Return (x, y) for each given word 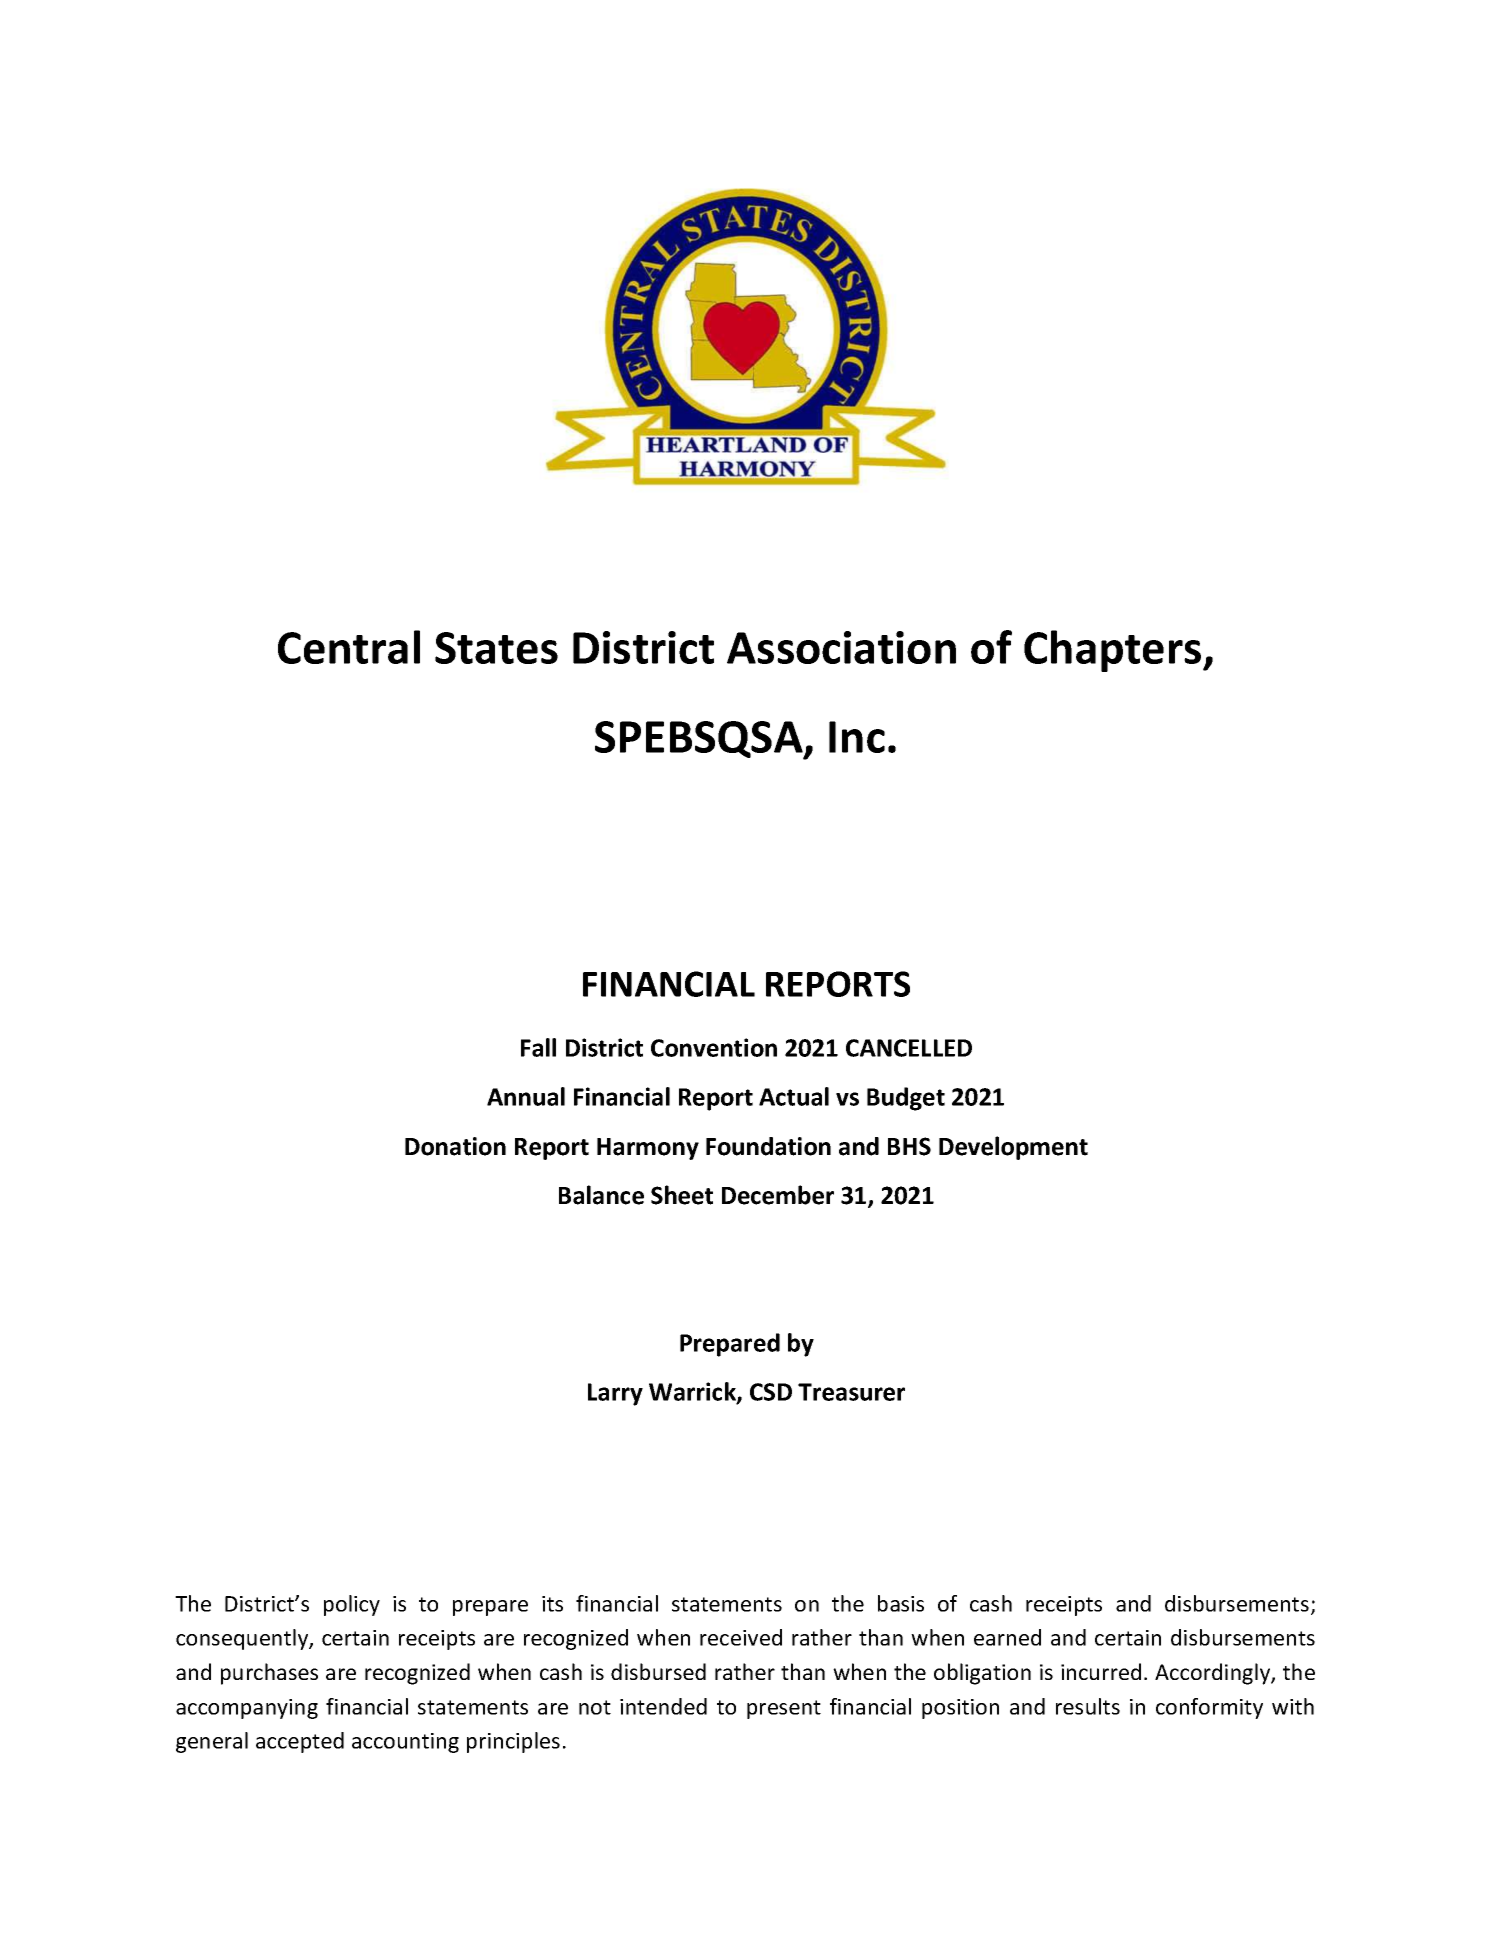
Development (1013, 1148)
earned (1007, 1637)
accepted (300, 1742)
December (778, 1195)
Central (349, 647)
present (784, 1709)
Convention (714, 1047)
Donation (455, 1146)
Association (841, 647)
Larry (615, 1394)
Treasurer (851, 1392)
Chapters (1114, 651)
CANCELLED (909, 1048)
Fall (538, 1047)
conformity (1209, 1708)
